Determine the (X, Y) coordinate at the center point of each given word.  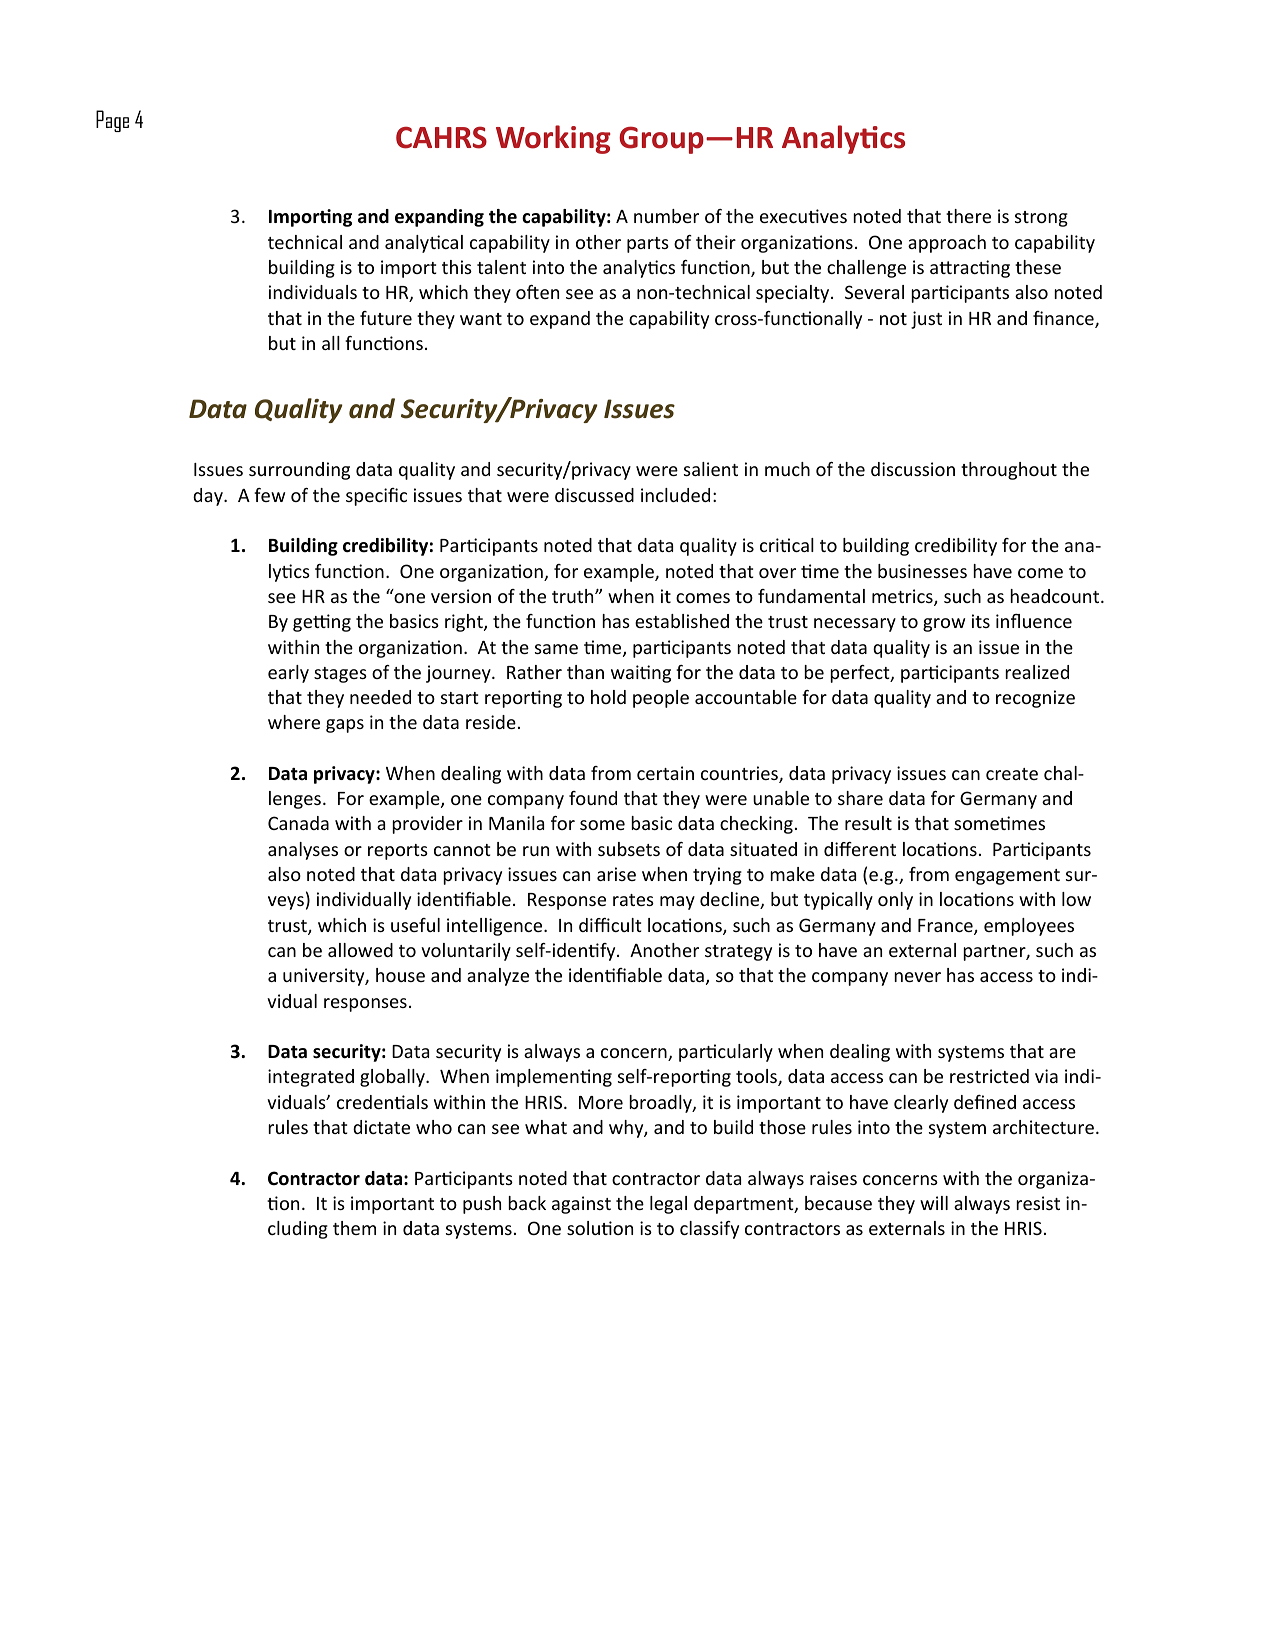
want (481, 319)
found (593, 798)
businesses (922, 571)
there (968, 216)
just (926, 320)
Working (553, 139)
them (354, 1228)
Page (112, 121)
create (1012, 774)
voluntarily (466, 952)
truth (574, 596)
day (209, 497)
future (386, 318)
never (917, 977)
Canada (298, 823)
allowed (360, 950)
